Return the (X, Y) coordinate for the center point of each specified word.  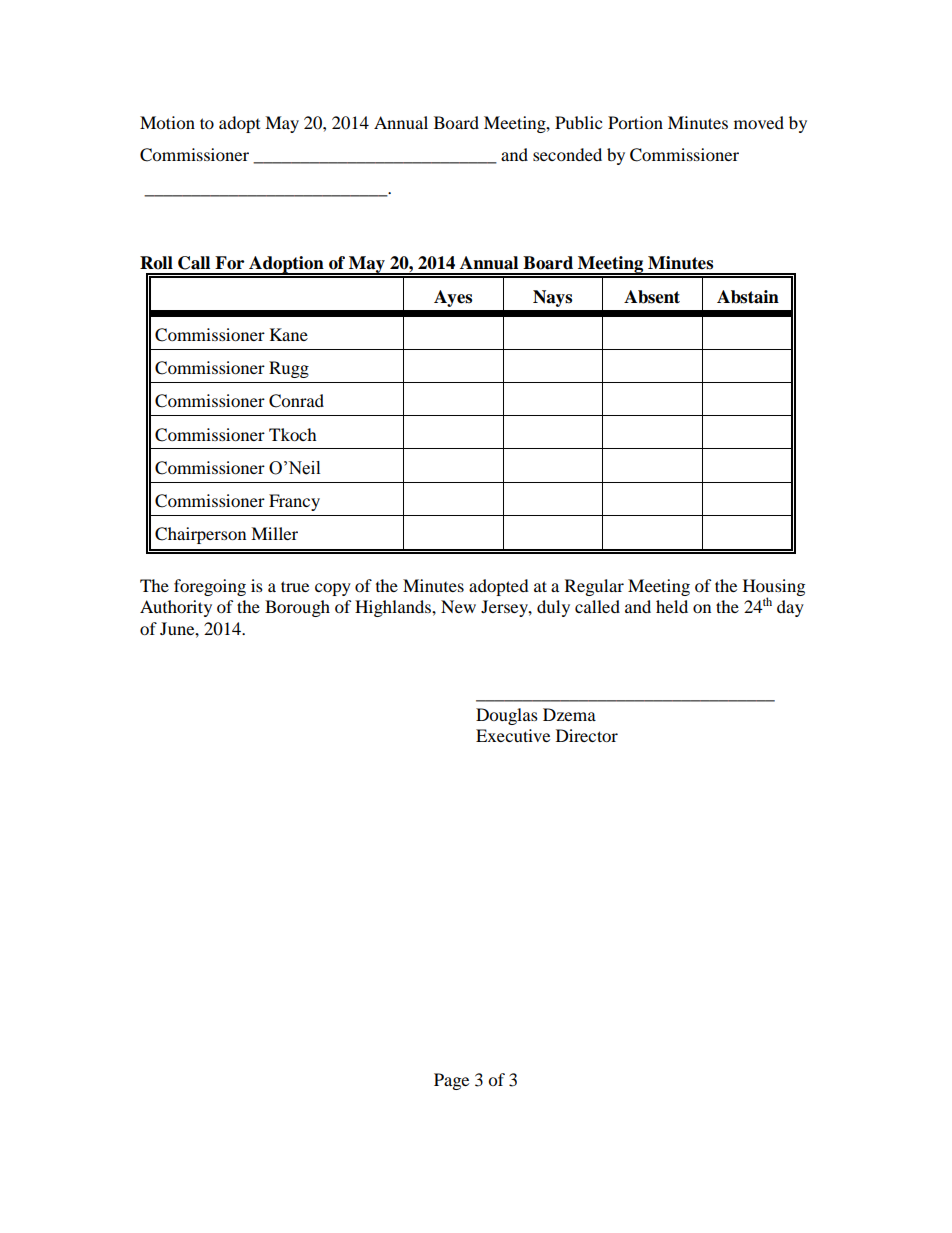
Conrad (296, 401)
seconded (567, 154)
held (672, 606)
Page (451, 1081)
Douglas (507, 716)
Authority (176, 608)
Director (587, 735)
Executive (513, 735)
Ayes (453, 298)
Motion (167, 122)
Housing (774, 588)
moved (759, 122)
